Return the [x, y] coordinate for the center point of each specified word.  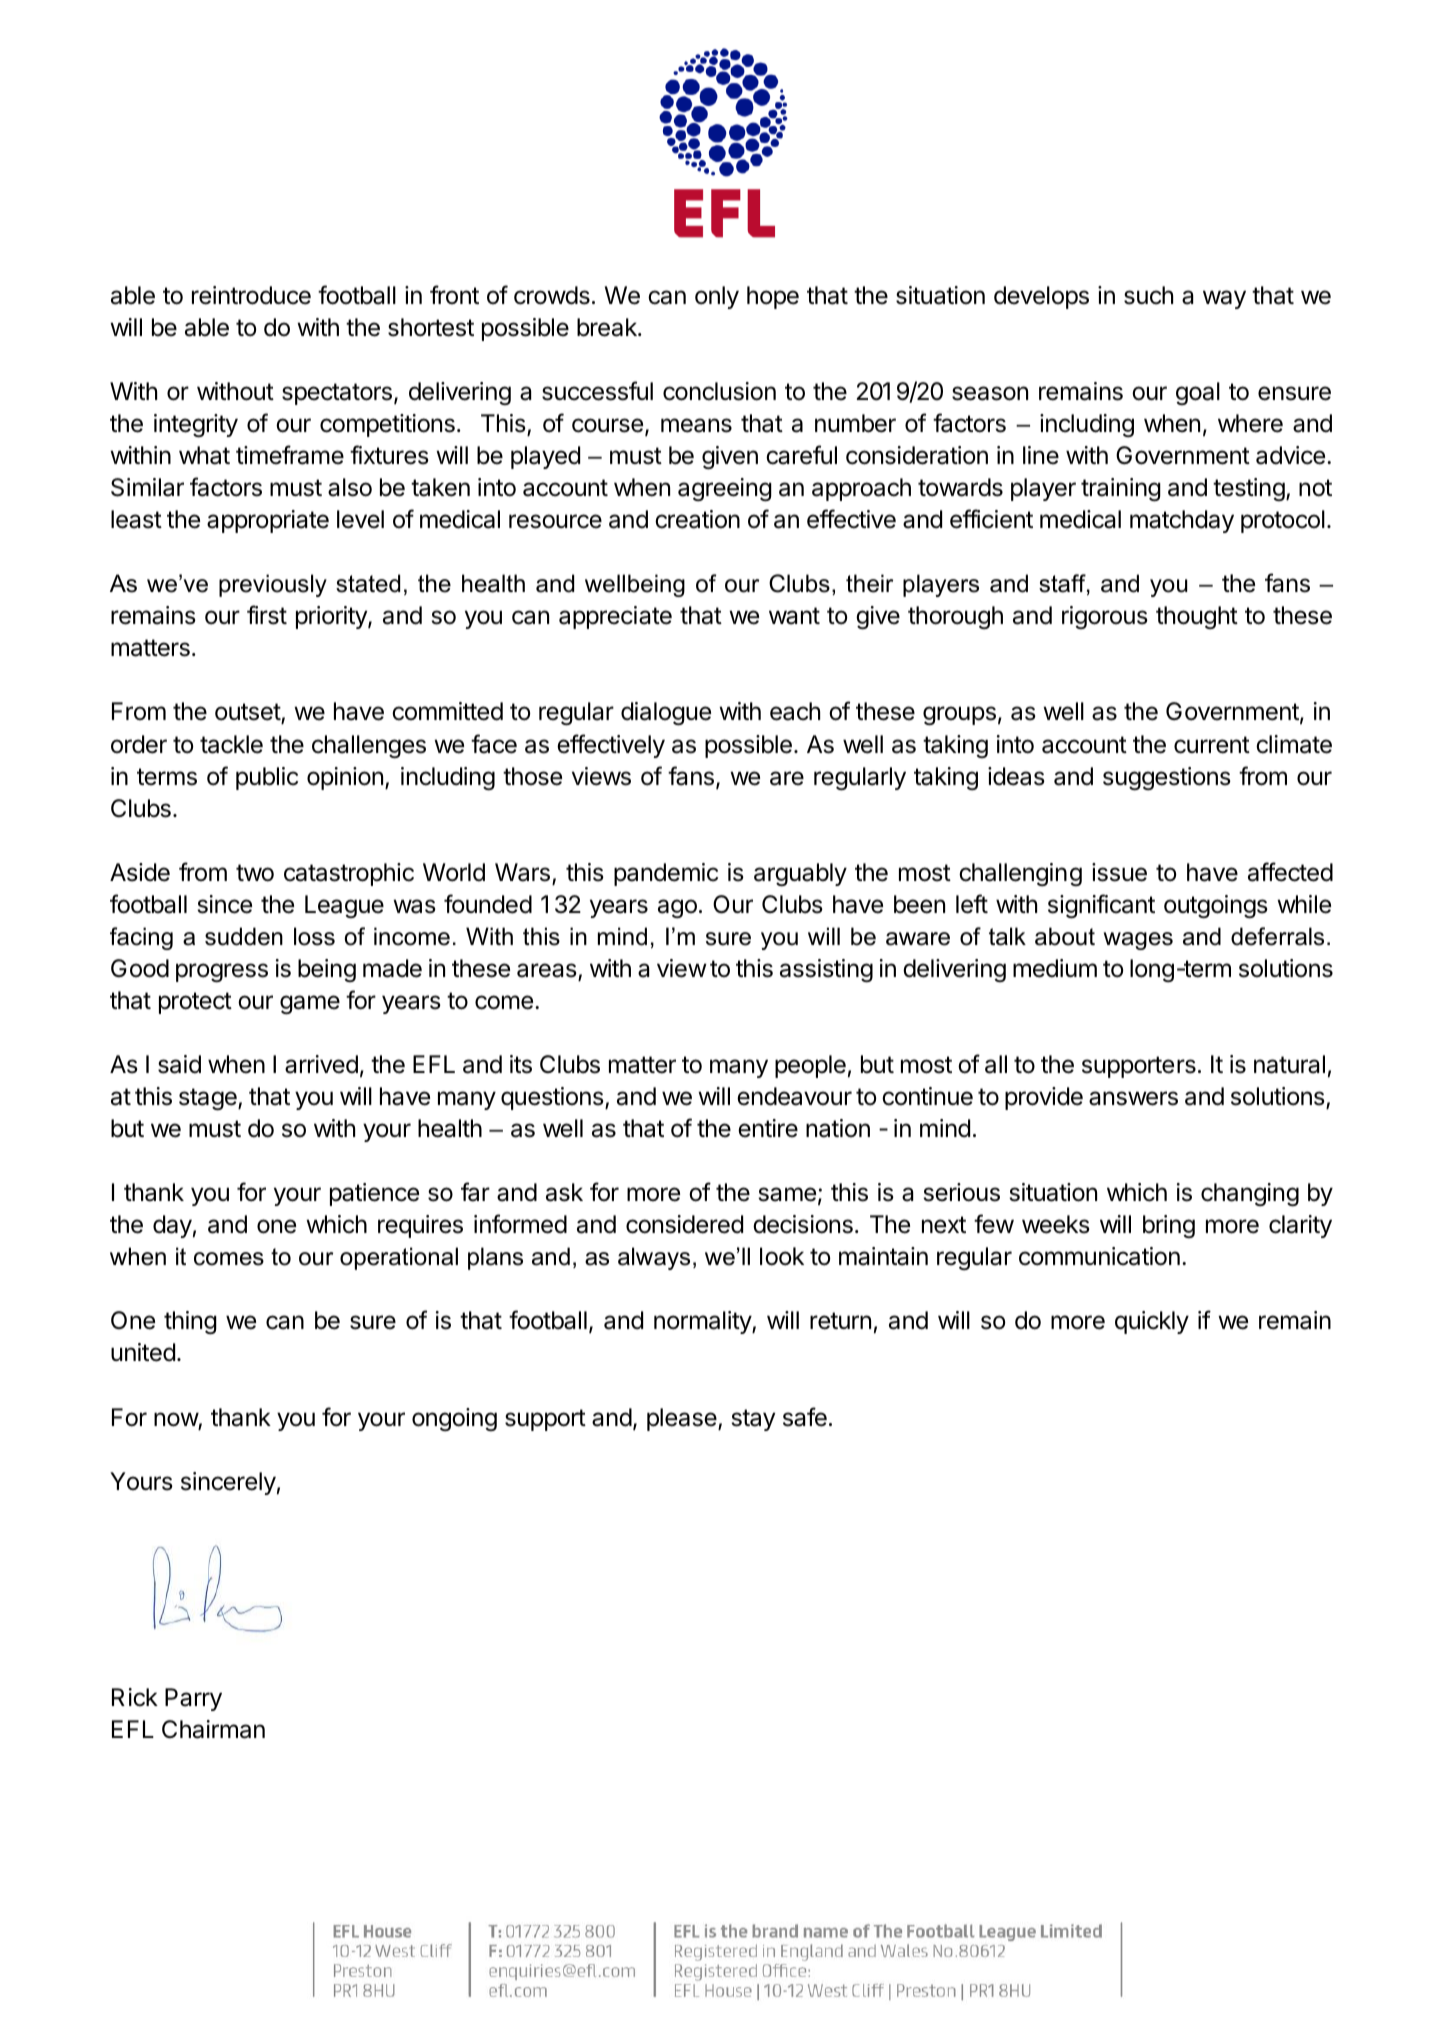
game [310, 1004]
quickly [1152, 1322]
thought [1197, 617]
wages [1138, 941]
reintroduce [251, 295]
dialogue [666, 713]
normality [703, 1322]
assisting [826, 970]
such [1148, 295]
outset [248, 713]
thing [190, 1322]
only [717, 297]
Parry [193, 1699]
